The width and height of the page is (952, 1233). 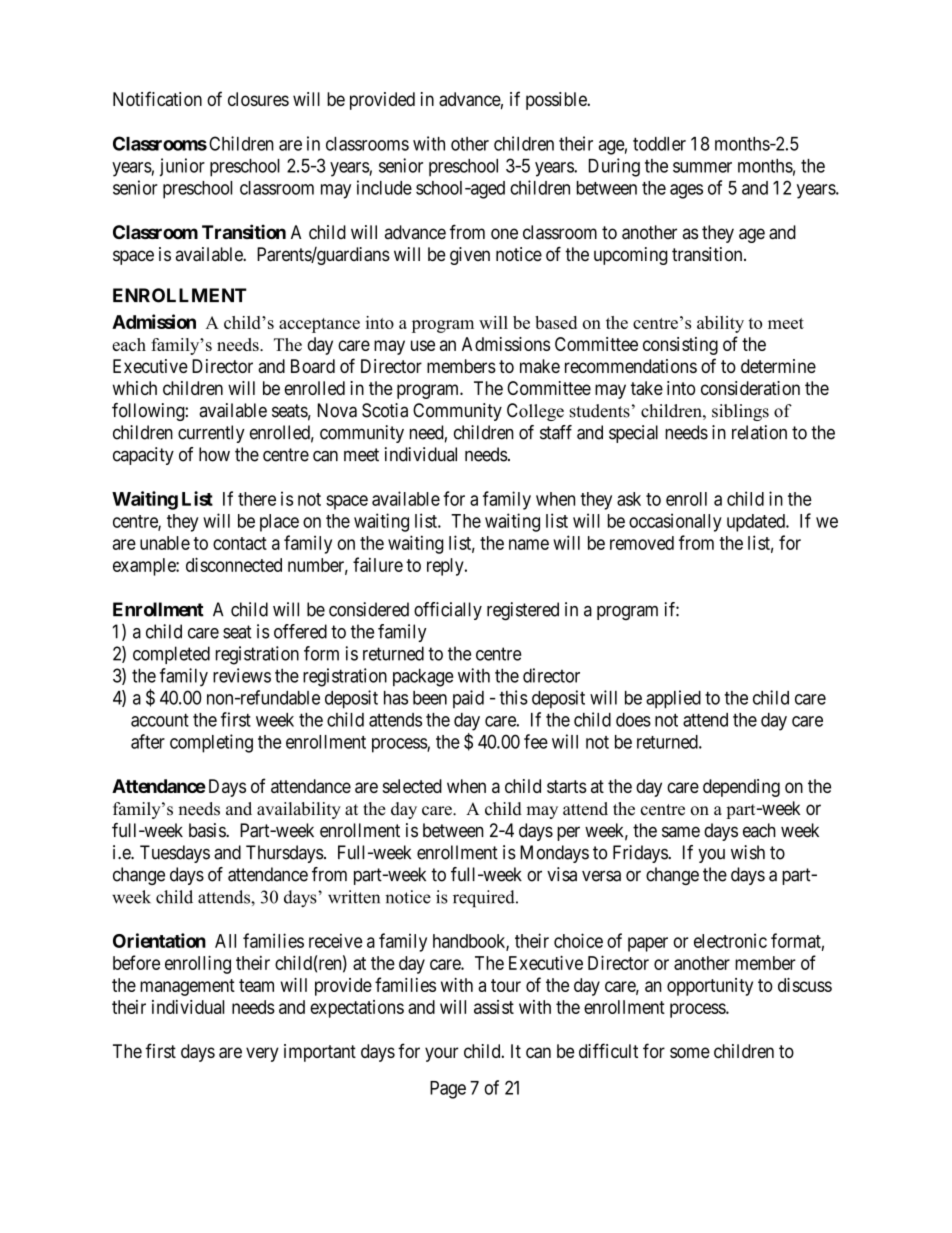 I want to click on summer, so click(x=702, y=167).
